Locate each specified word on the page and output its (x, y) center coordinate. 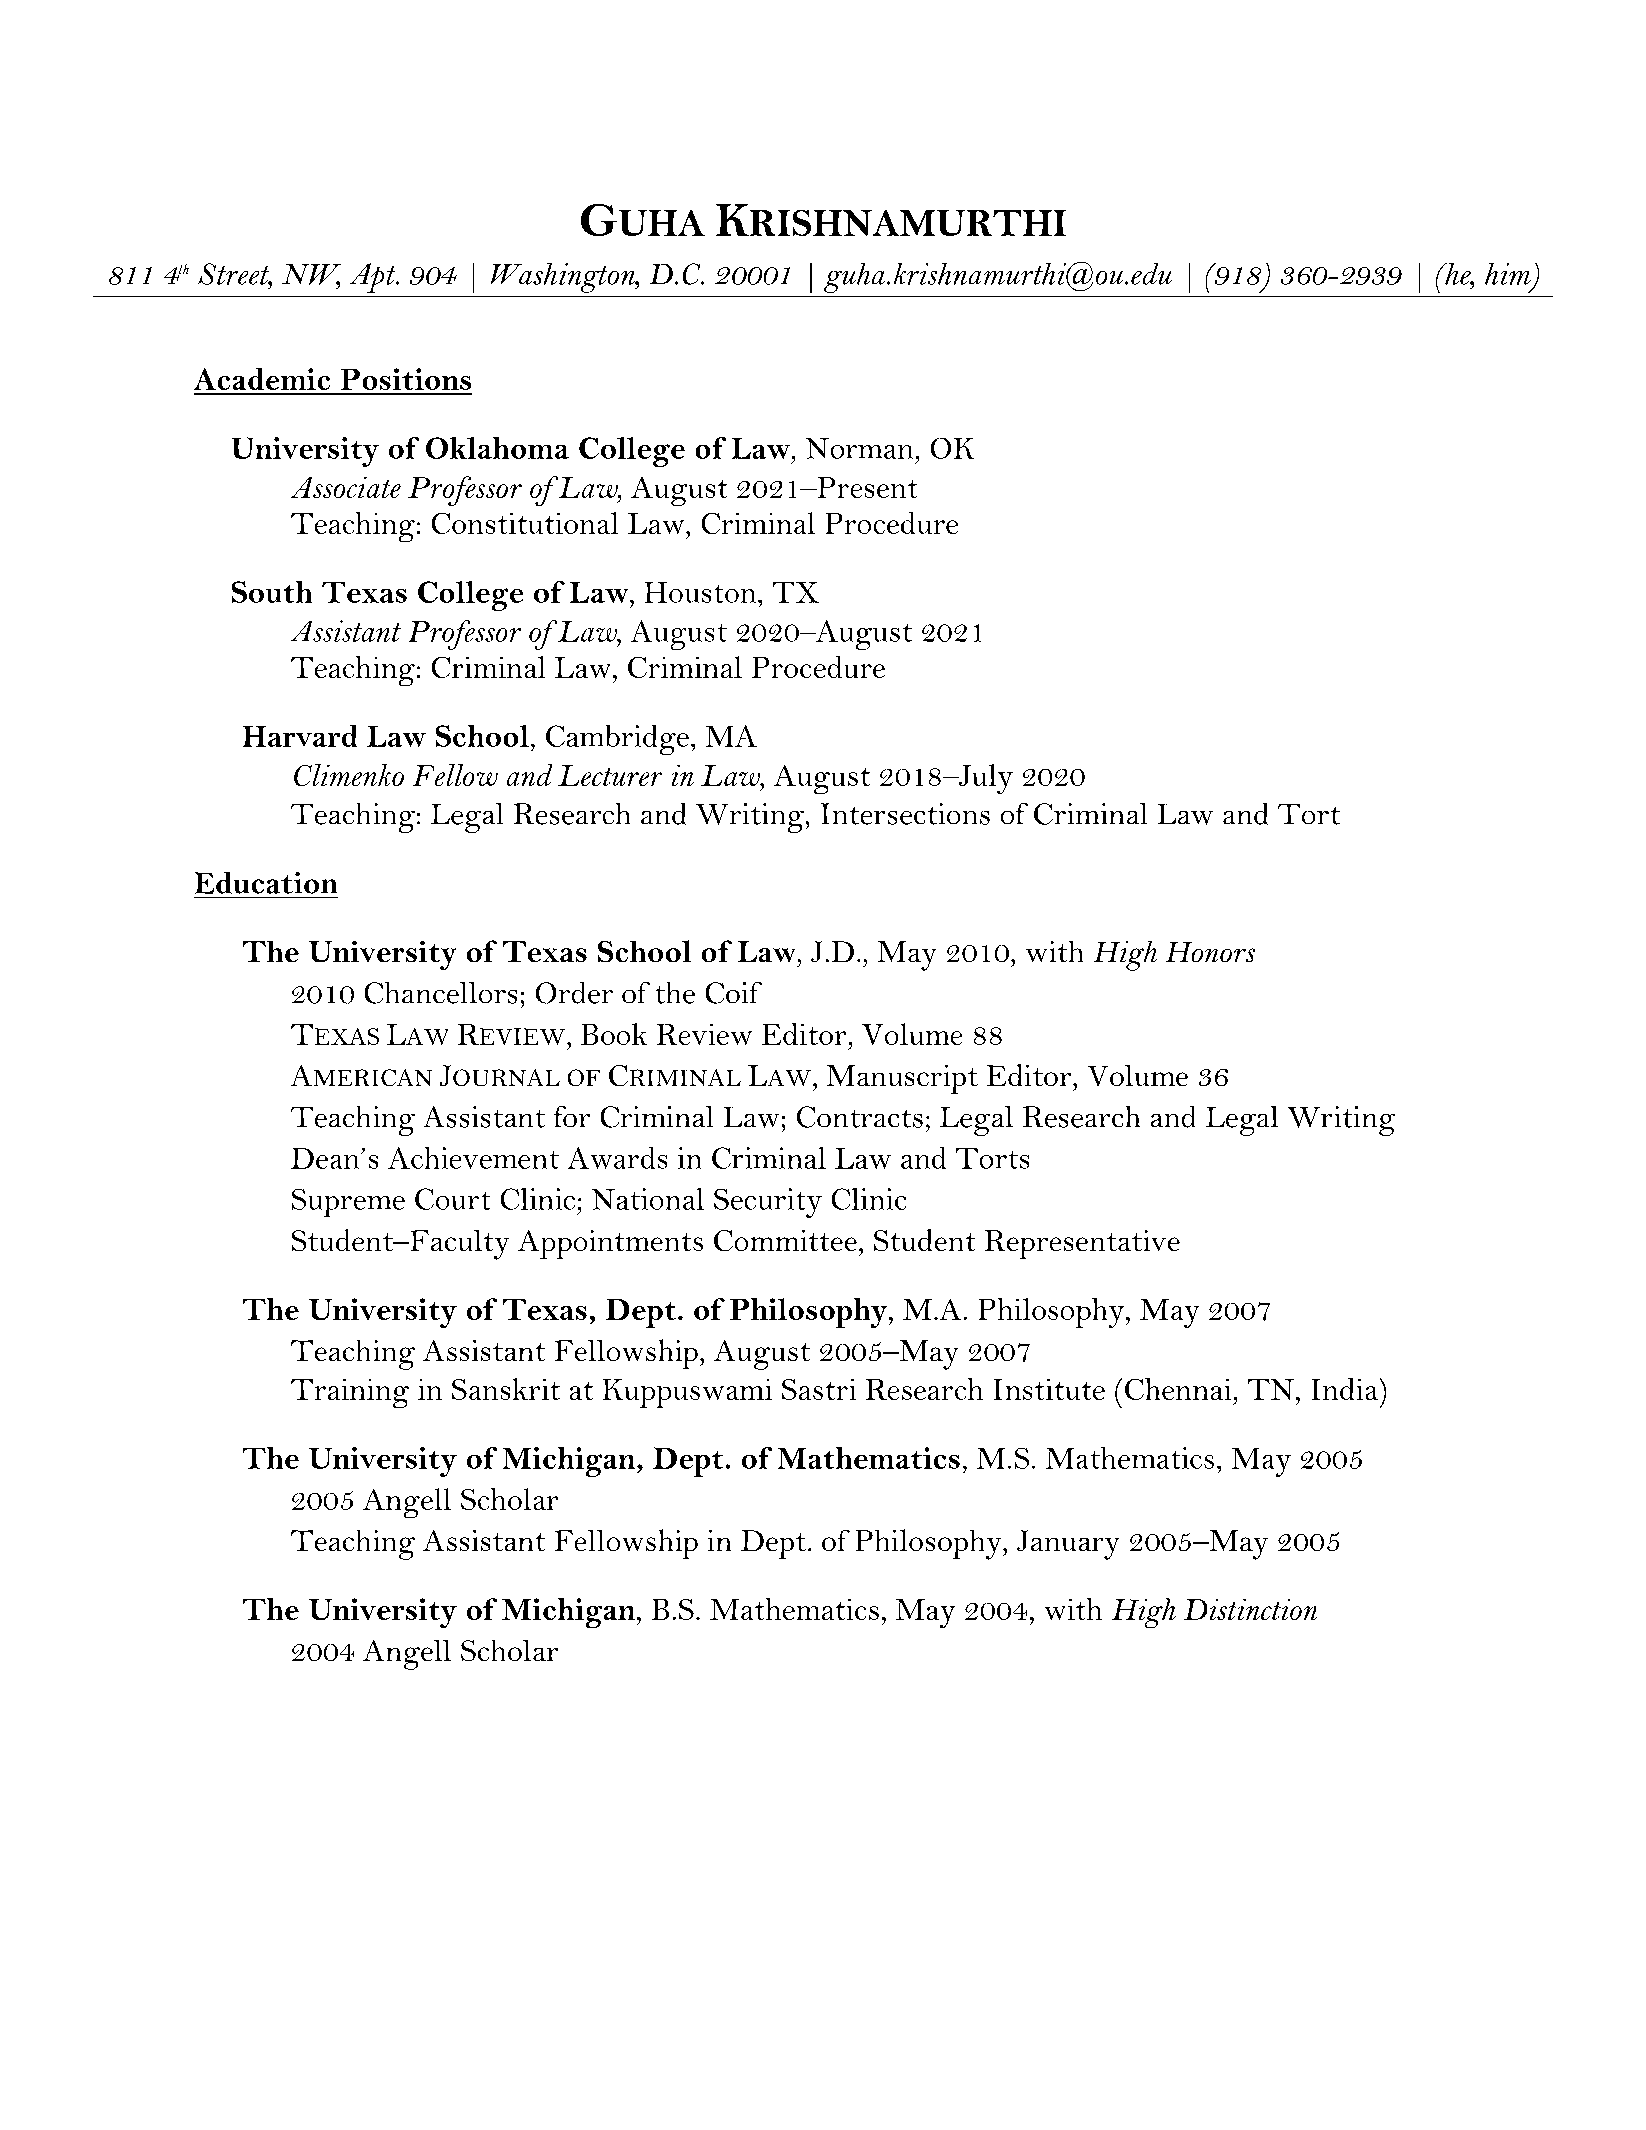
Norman (859, 448)
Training (350, 1393)
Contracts (860, 1117)
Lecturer (610, 775)
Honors (1210, 952)
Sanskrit (506, 1389)
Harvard (300, 736)
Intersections (905, 814)
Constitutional (525, 523)
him (1508, 274)
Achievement (473, 1158)
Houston (700, 592)
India (1345, 1389)
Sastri (819, 1389)
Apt (374, 278)
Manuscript (902, 1079)
